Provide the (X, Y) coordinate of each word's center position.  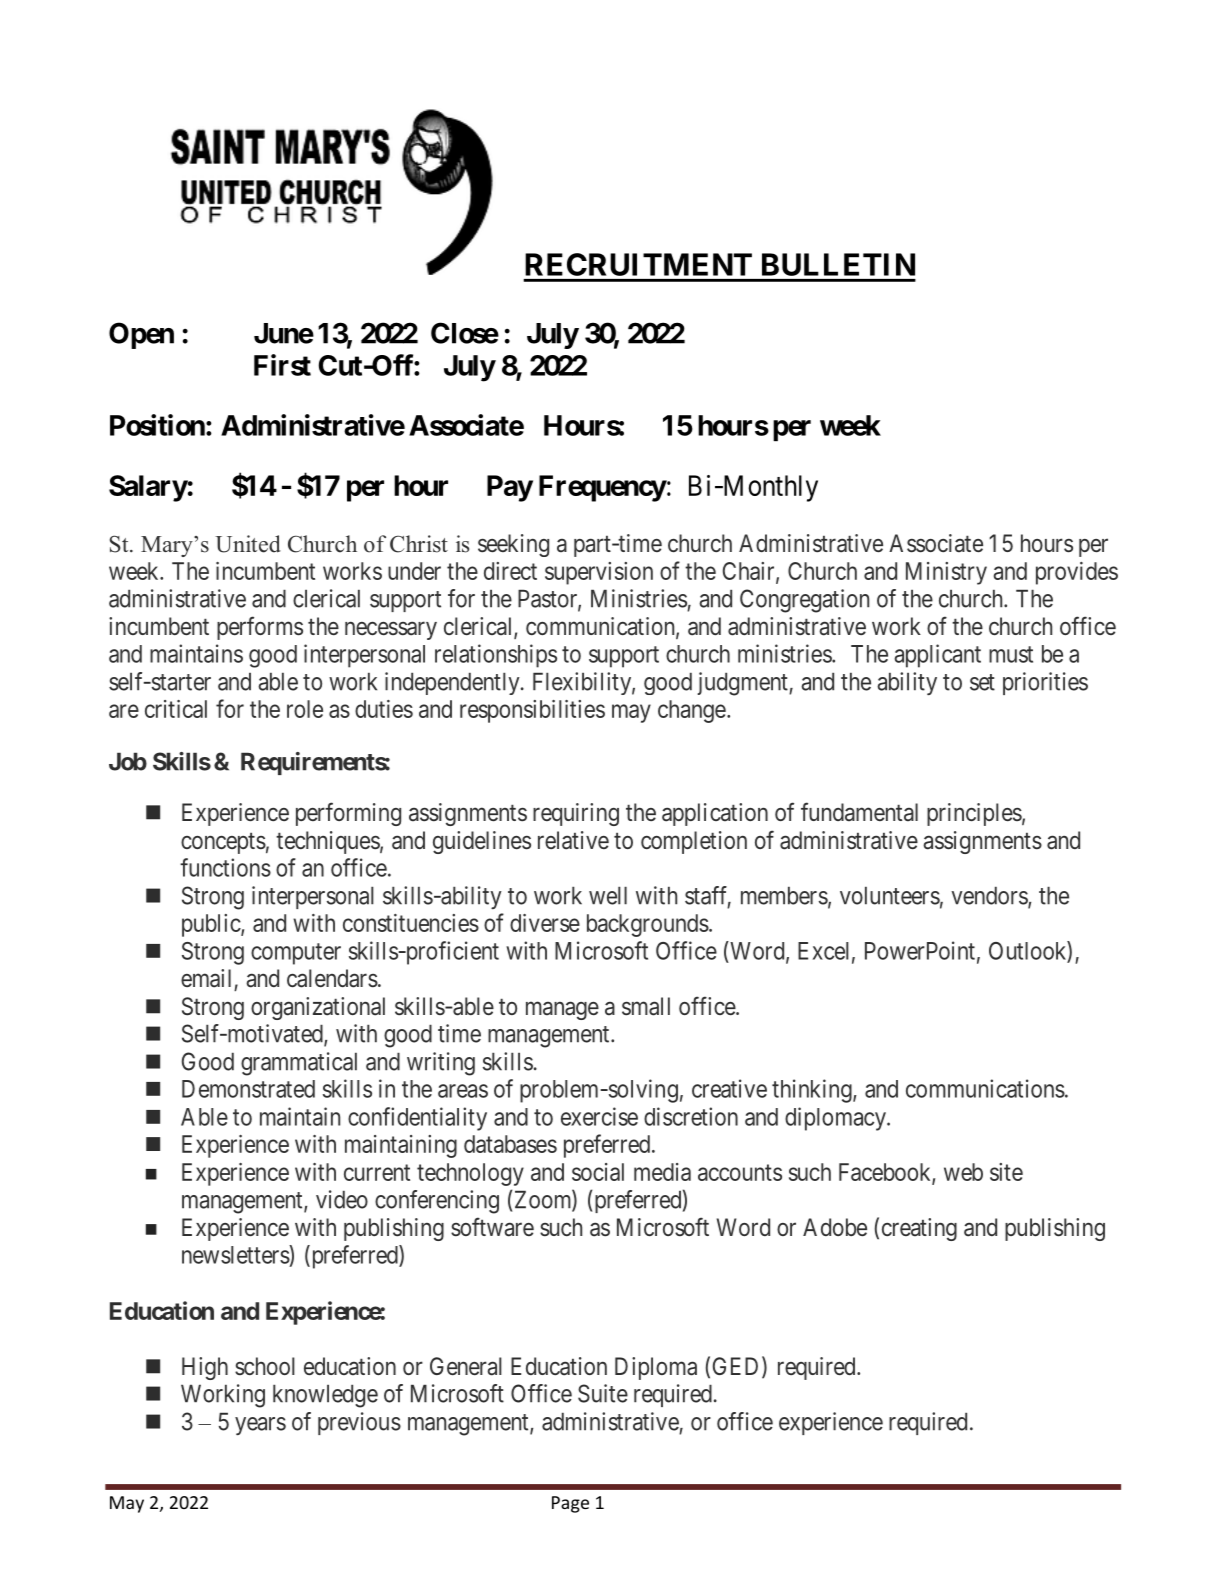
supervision (599, 573)
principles (974, 814)
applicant (937, 656)
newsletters (236, 1254)
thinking (813, 1091)
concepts (223, 843)
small (646, 1006)
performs (260, 628)
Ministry (946, 573)
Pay (510, 488)
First (282, 365)
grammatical (299, 1064)
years (260, 1426)
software (492, 1227)
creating (919, 1229)
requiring (576, 814)
